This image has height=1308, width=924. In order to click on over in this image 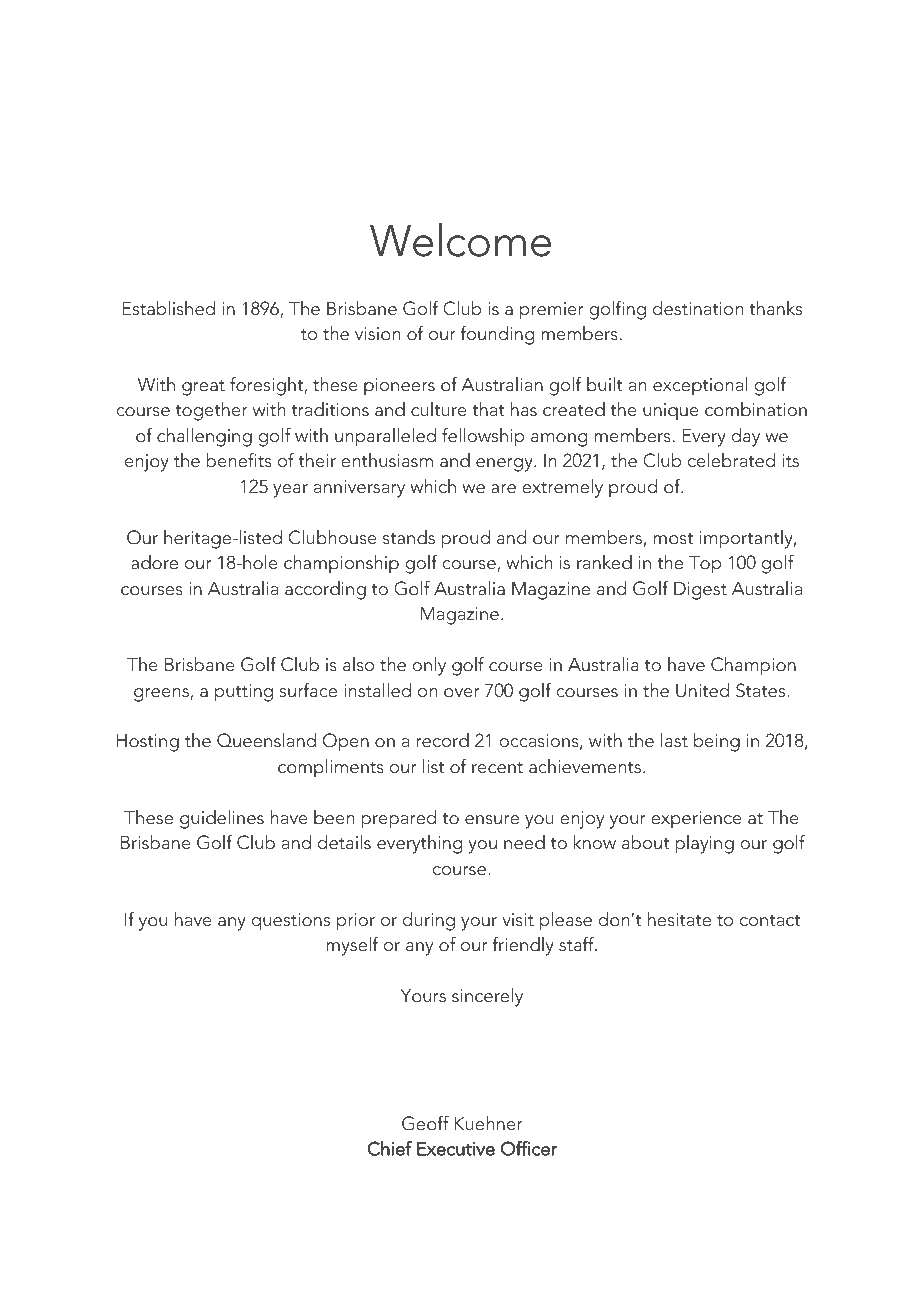, I will do `click(462, 693)`.
